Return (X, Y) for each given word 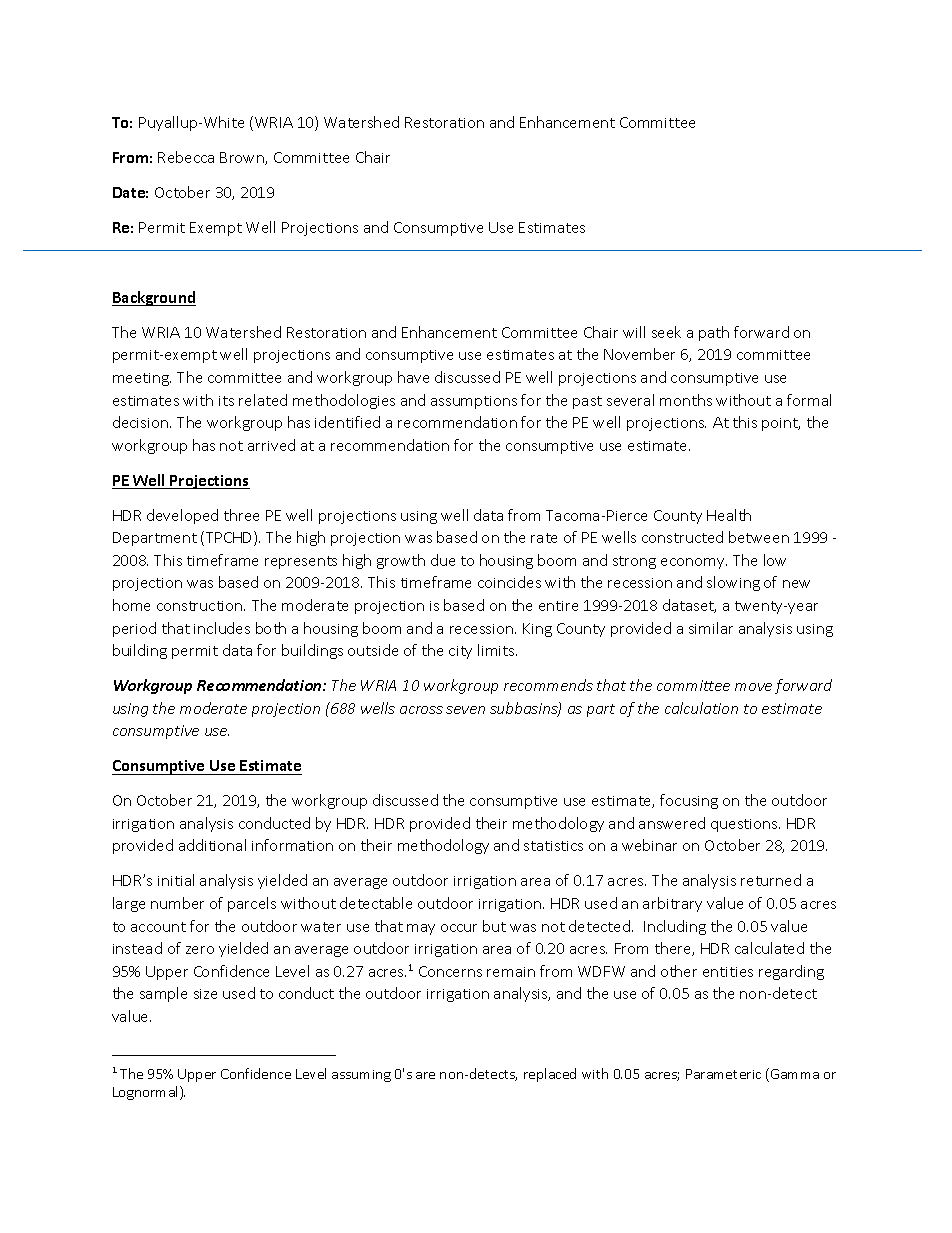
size (205, 994)
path (714, 333)
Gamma (795, 1074)
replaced (550, 1075)
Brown (243, 158)
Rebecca (186, 157)
